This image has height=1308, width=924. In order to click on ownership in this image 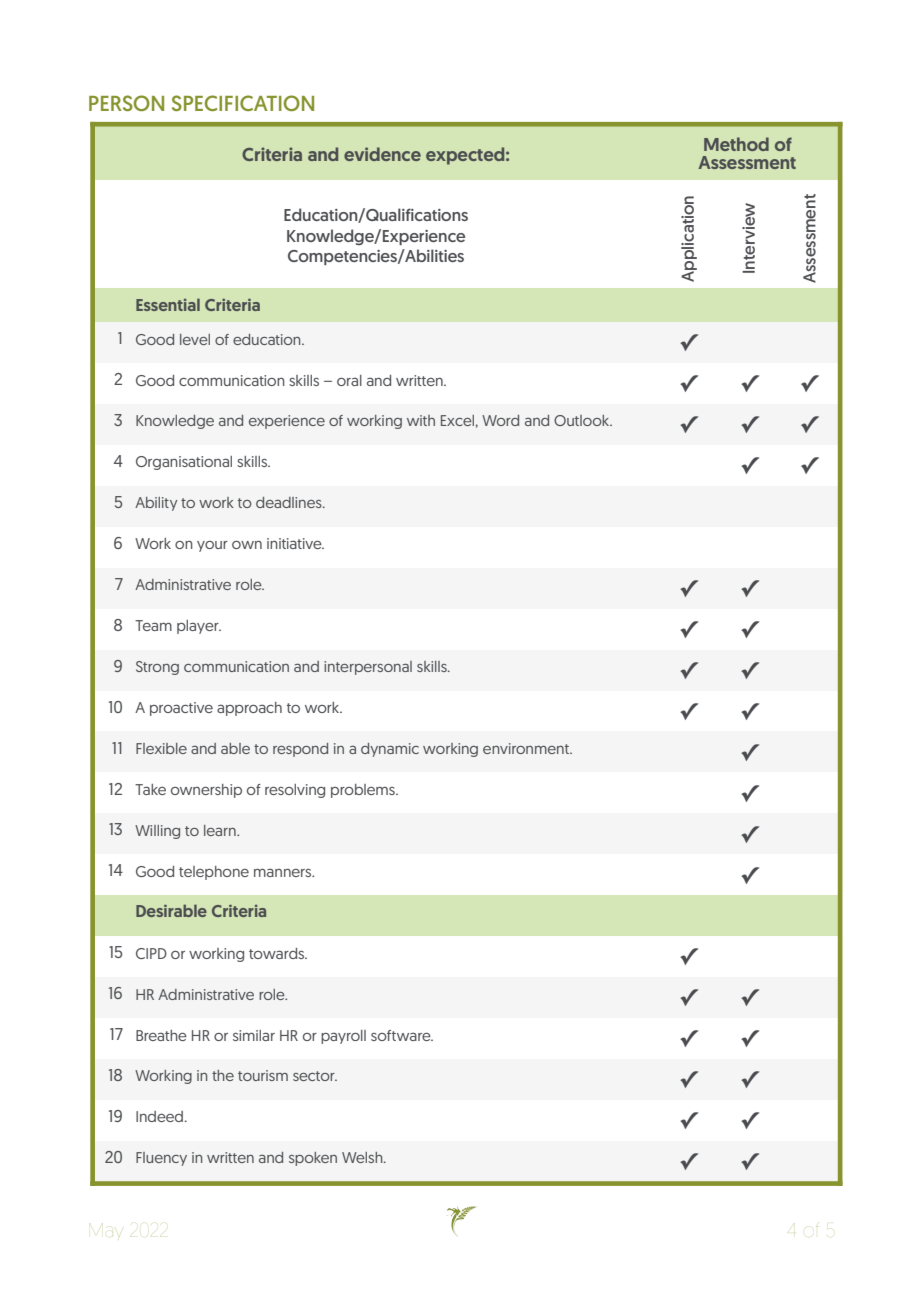, I will do `click(206, 791)`.
